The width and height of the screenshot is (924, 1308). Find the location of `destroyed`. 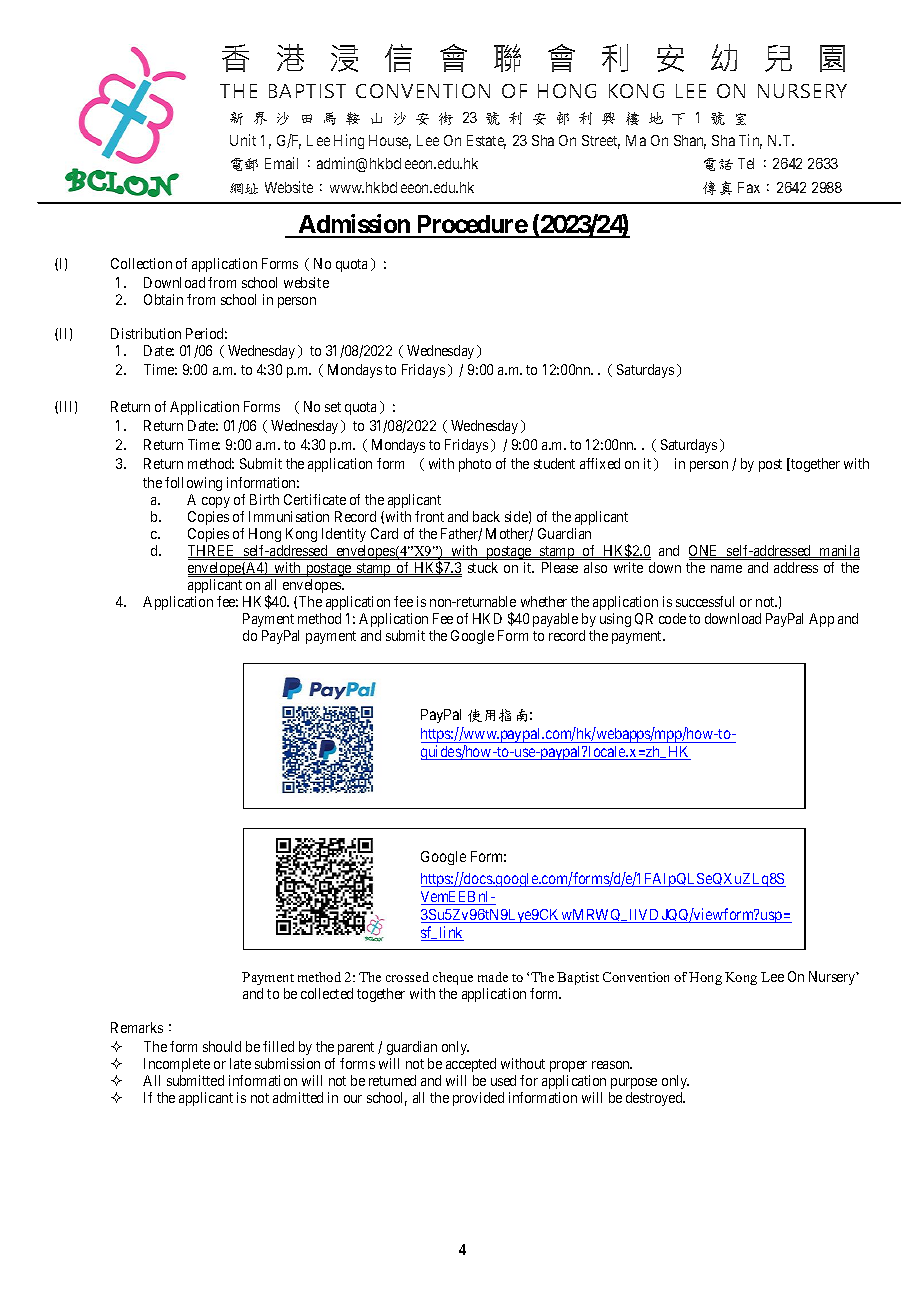

destroyed is located at coordinates (655, 1099).
